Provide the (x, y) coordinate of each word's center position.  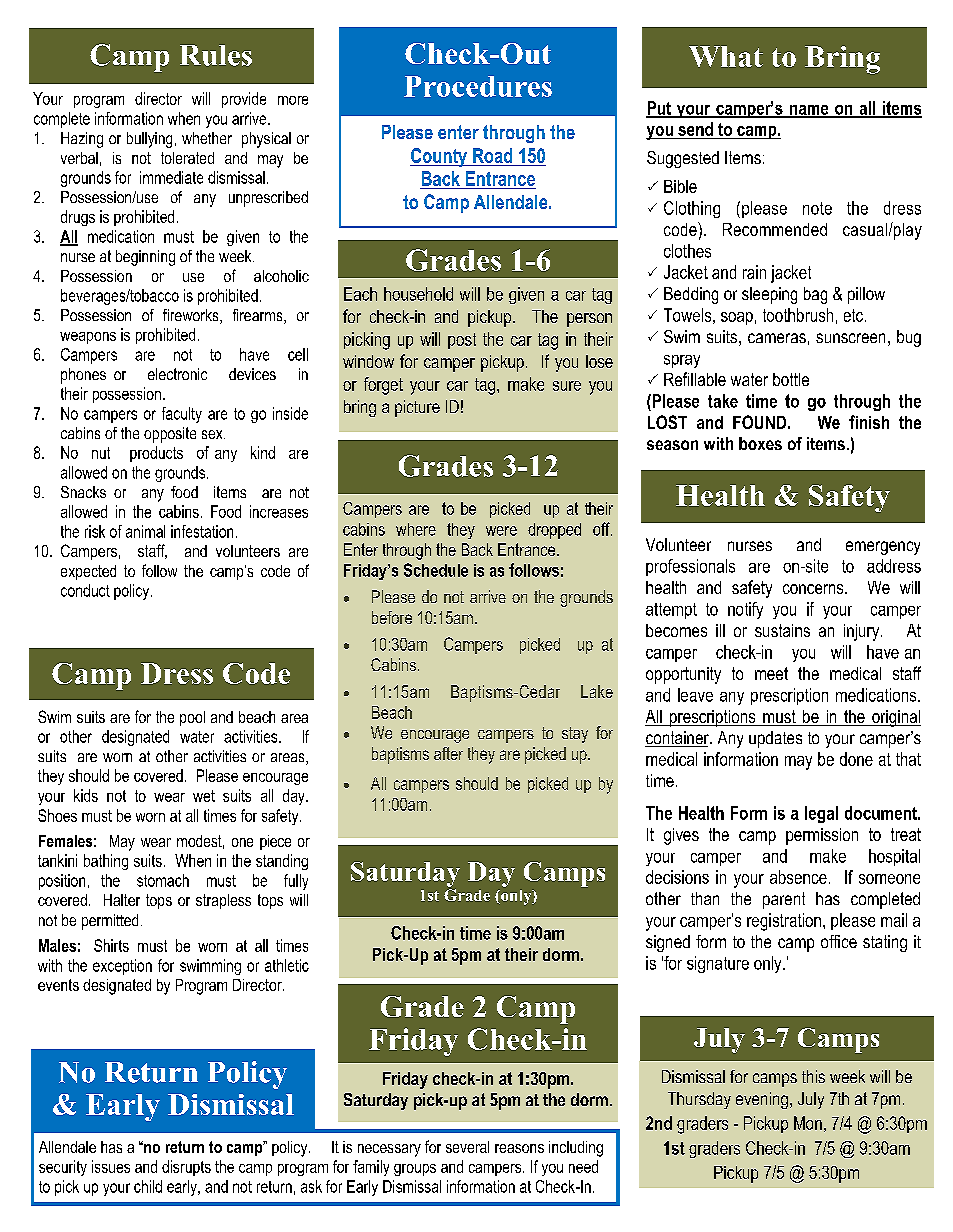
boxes (760, 443)
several (467, 1147)
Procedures (478, 86)
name (809, 111)
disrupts (186, 1168)
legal (821, 814)
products (156, 454)
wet (204, 796)
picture (417, 408)
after (448, 753)
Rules (216, 55)
